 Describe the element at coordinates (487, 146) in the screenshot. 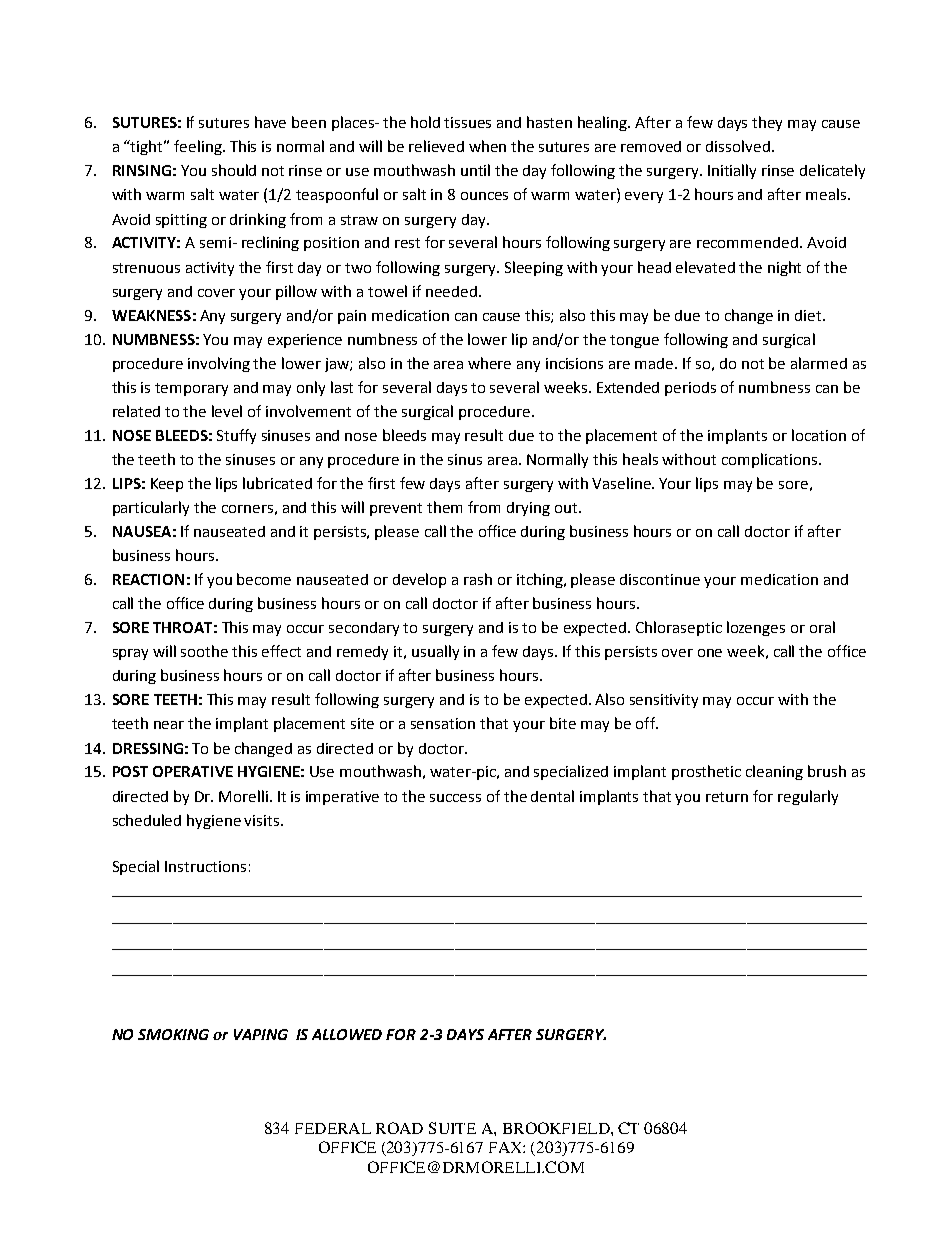

I see `when` at that location.
